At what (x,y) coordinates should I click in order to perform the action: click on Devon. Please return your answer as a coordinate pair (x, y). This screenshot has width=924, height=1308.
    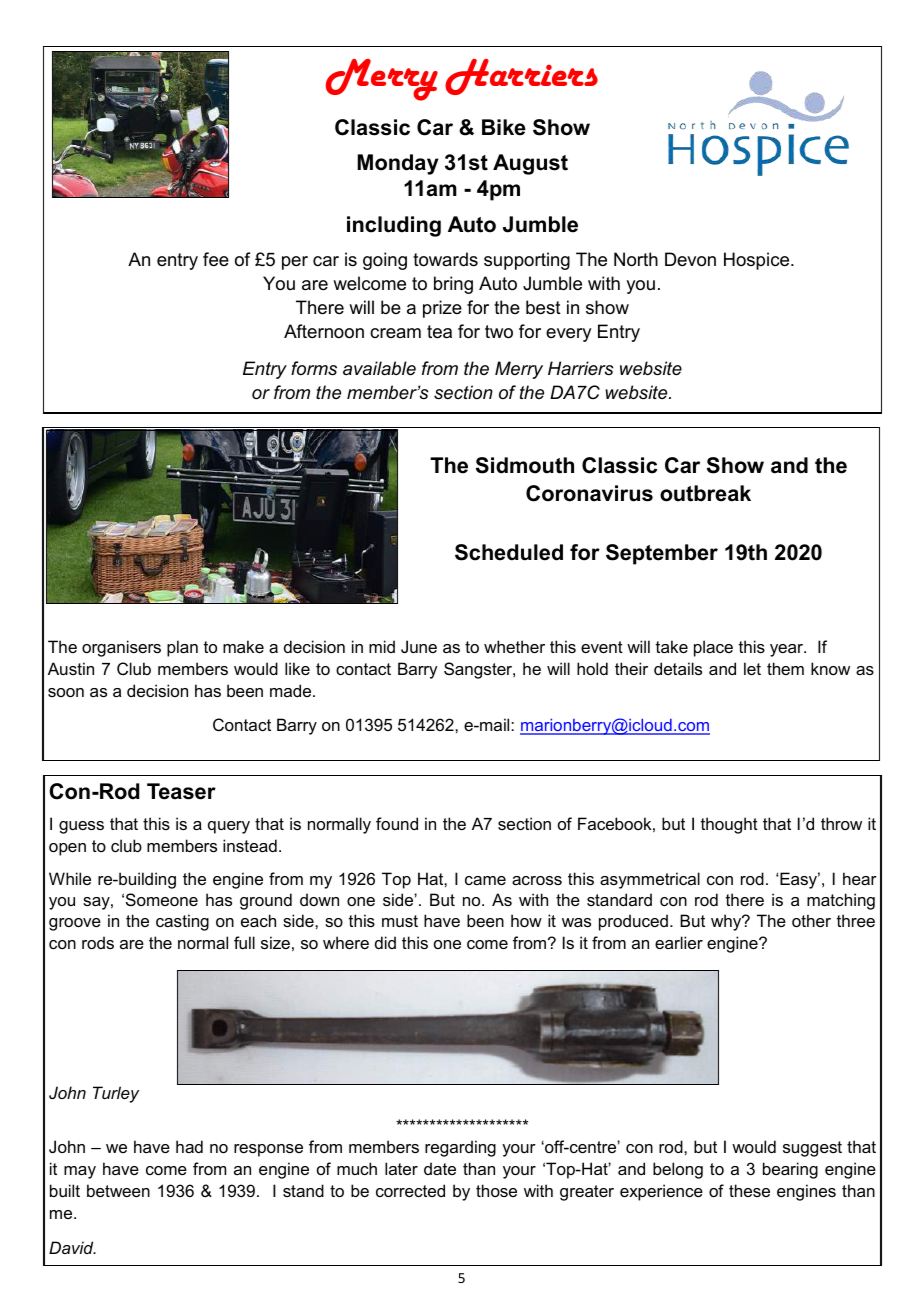
    Looking at the image, I should click on (690, 259).
